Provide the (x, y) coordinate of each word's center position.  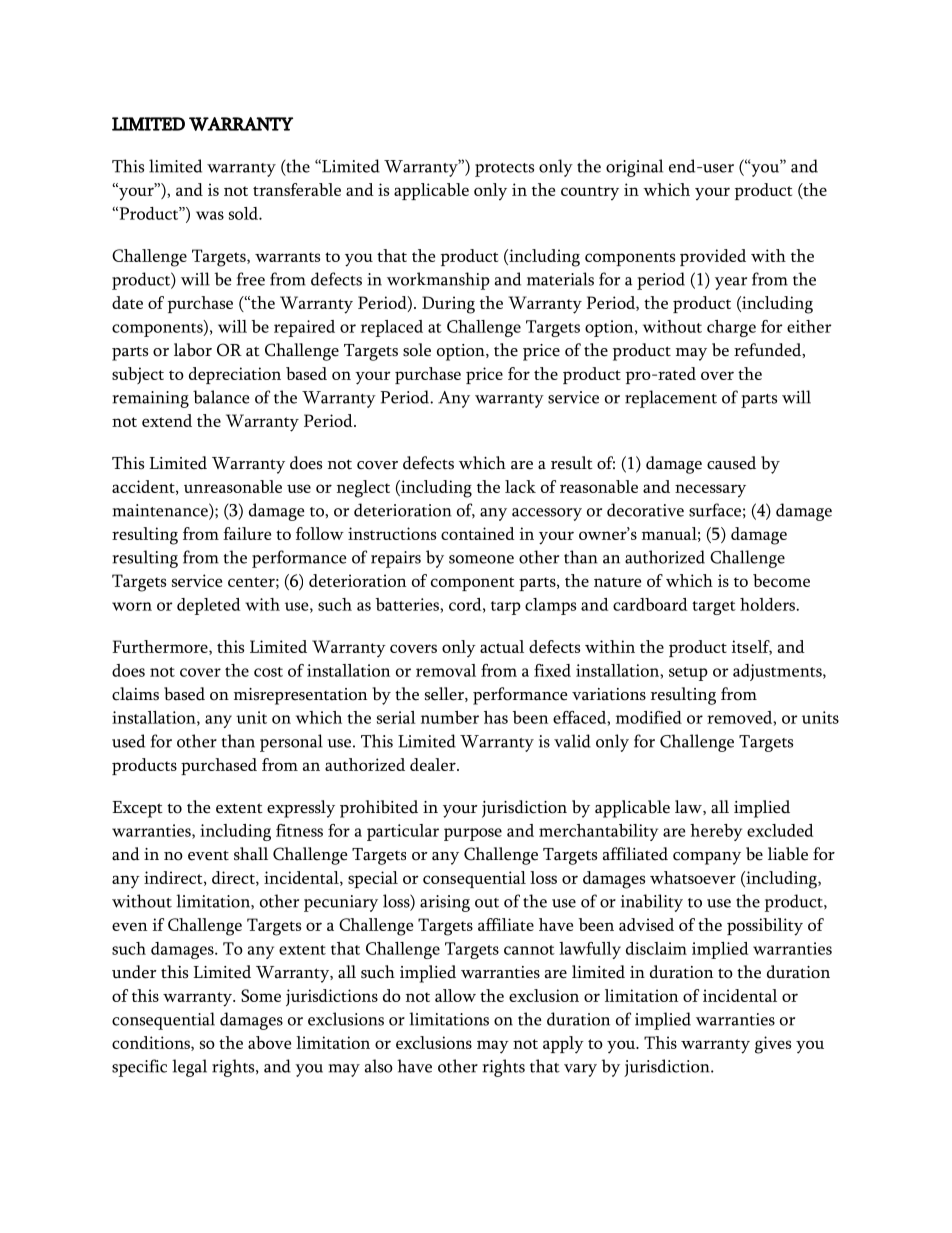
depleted (208, 606)
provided (713, 257)
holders (768, 604)
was (210, 215)
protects (504, 170)
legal (189, 1068)
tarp (506, 608)
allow (455, 995)
